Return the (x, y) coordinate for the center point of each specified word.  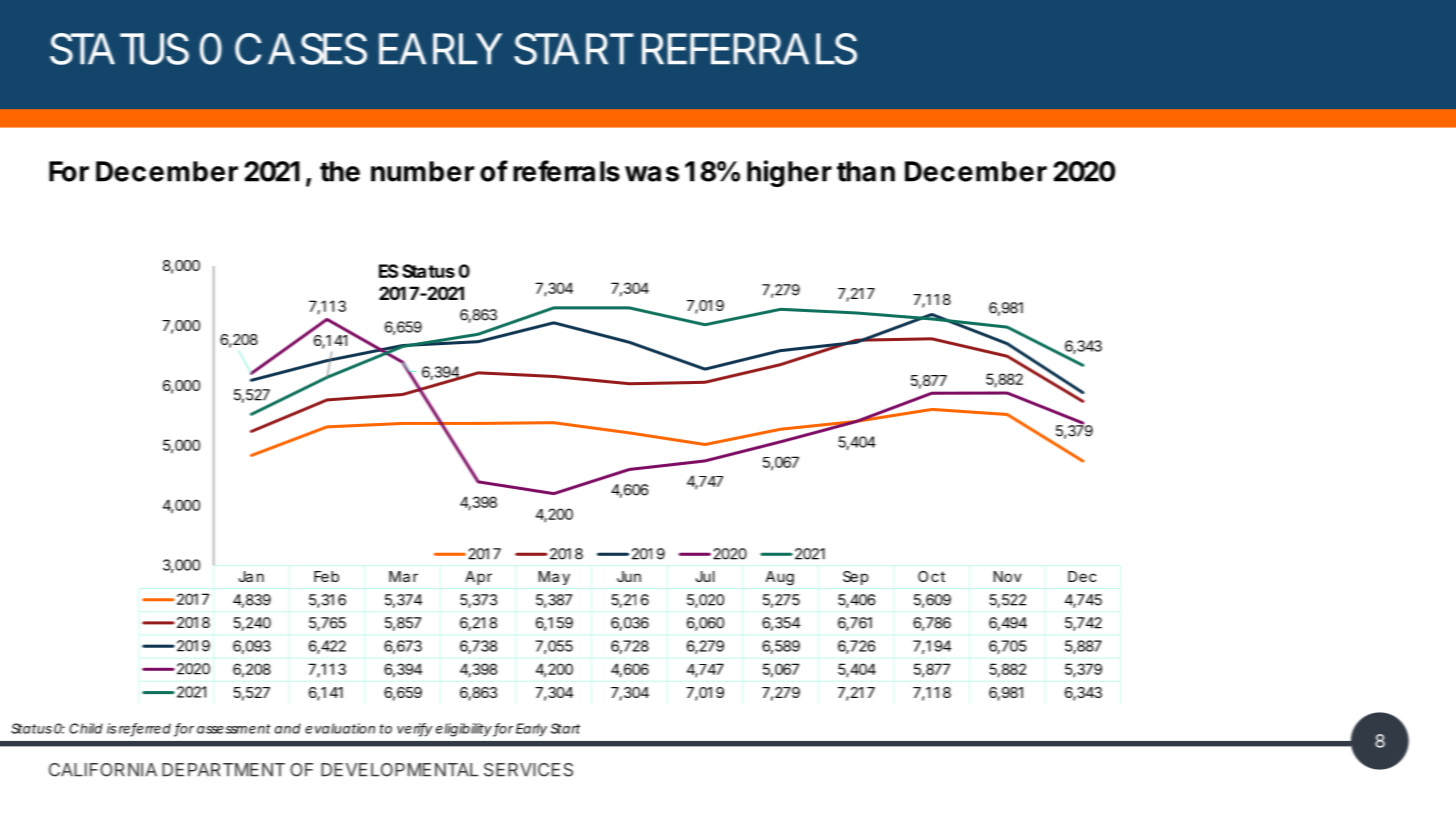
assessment (234, 729)
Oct (931, 576)
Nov (1008, 576)
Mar (403, 576)
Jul (705, 576)
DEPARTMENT (223, 770)
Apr (478, 578)
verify (414, 730)
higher (789, 173)
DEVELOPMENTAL (399, 770)
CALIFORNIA (103, 770)
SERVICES (528, 770)
